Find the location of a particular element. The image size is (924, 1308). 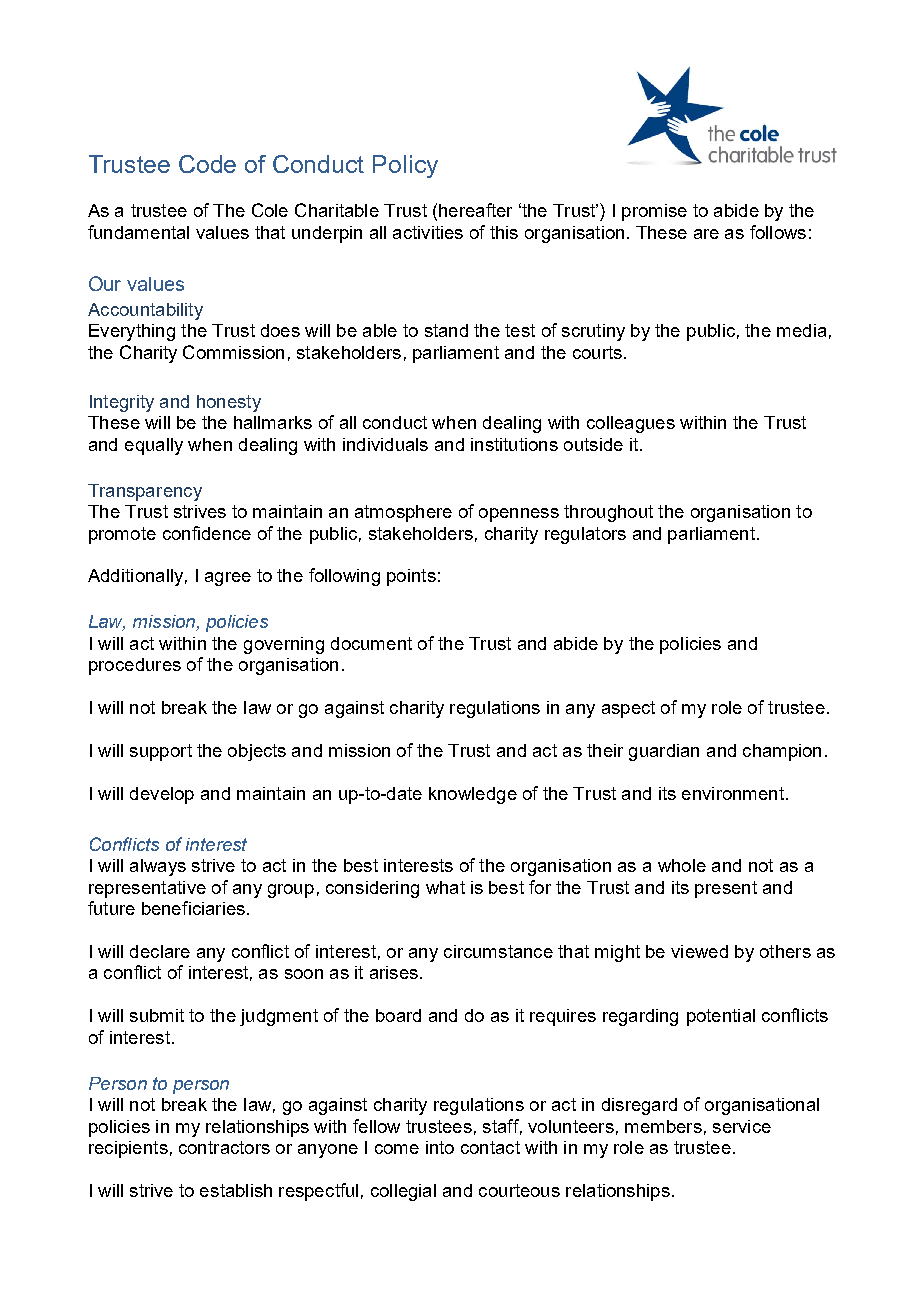

Code is located at coordinates (207, 164).
